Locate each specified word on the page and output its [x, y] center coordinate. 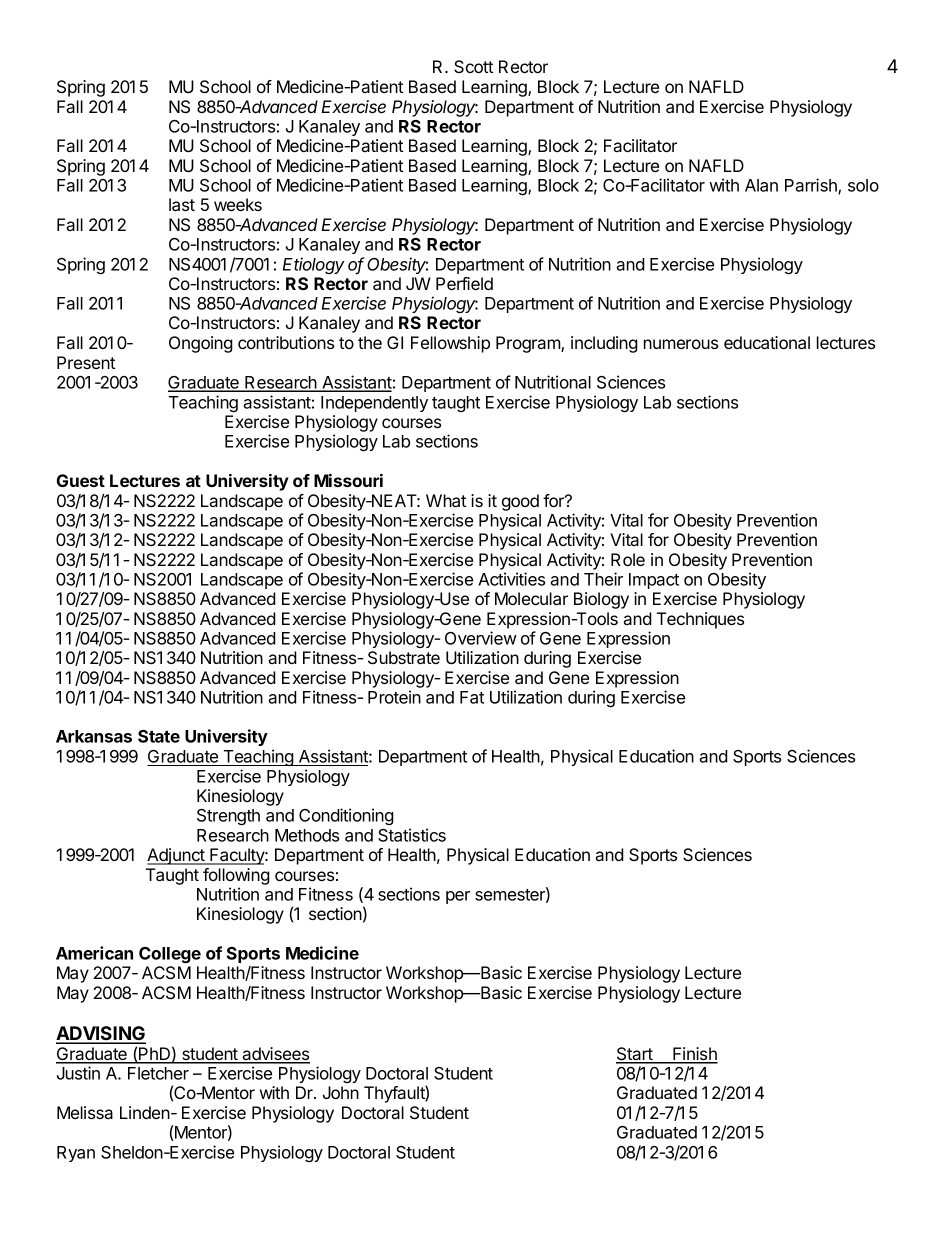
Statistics [412, 835]
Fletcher [158, 1073]
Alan [761, 185]
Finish [694, 1055]
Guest [81, 480]
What [446, 500]
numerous [681, 344]
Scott [473, 66]
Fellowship [450, 344]
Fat [472, 697]
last [182, 204]
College [170, 955]
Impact [654, 581]
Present [86, 362]
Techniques [700, 620]
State [159, 736]
